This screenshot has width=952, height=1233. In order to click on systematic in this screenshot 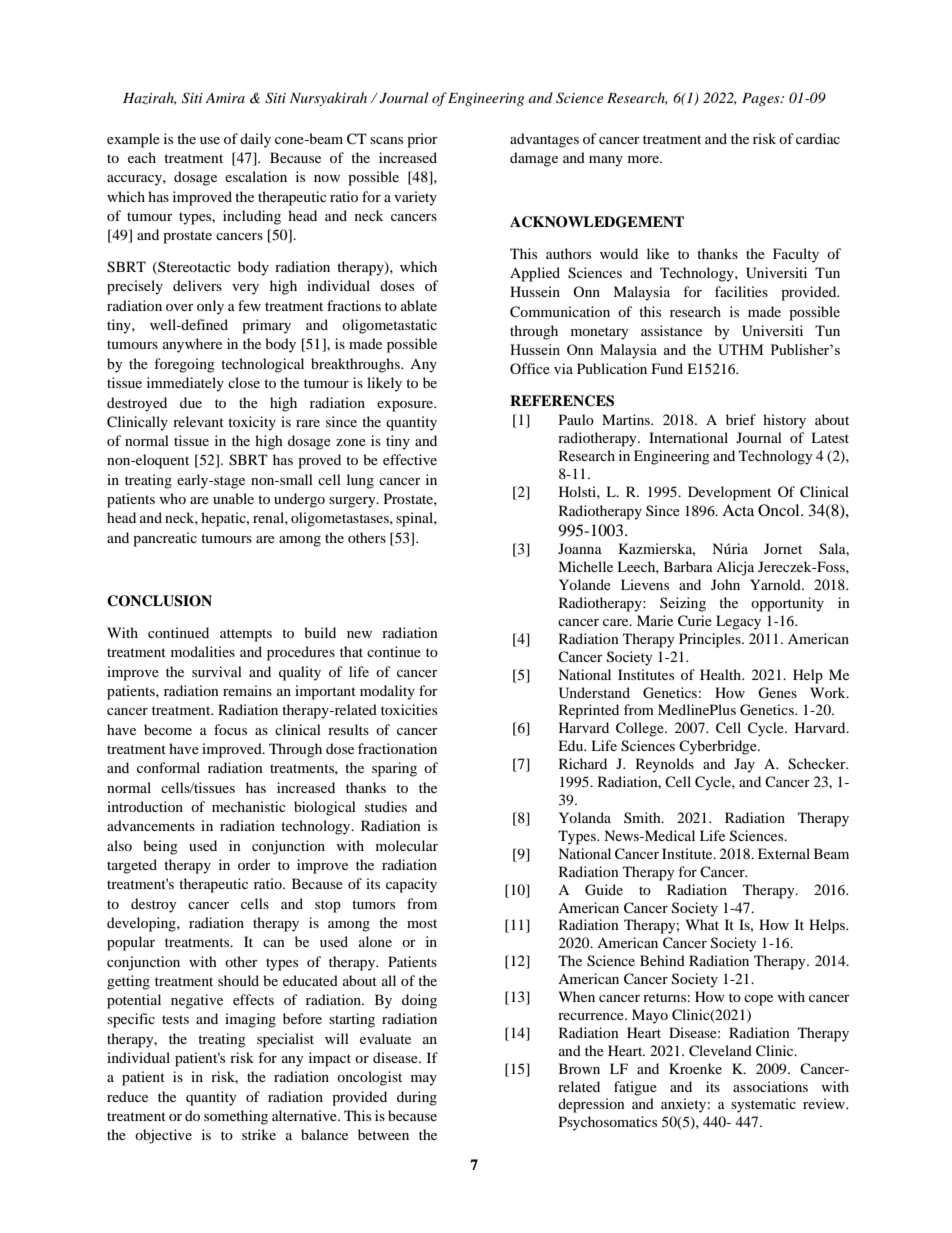, I will do `click(763, 1105)`.
